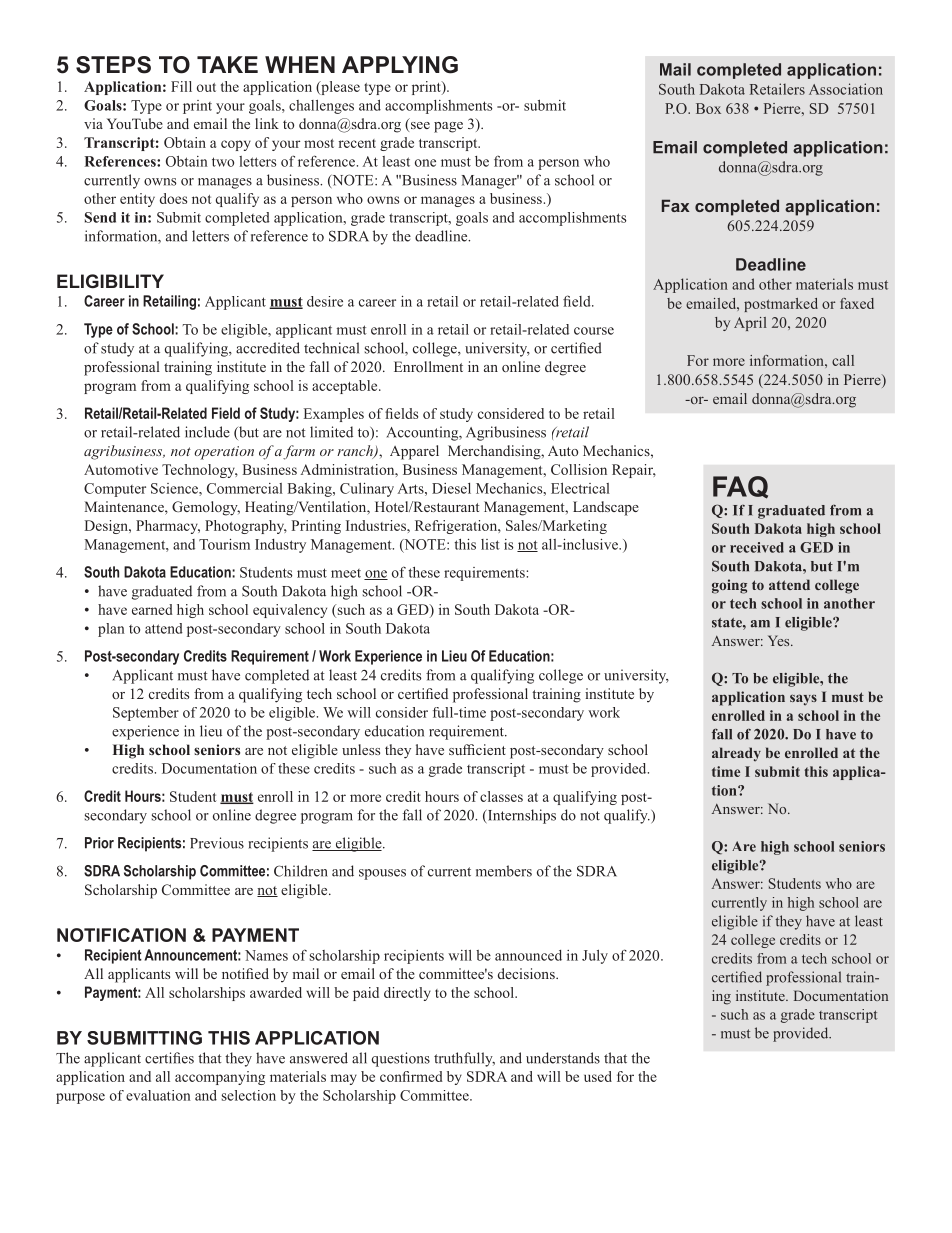 The width and height of the document is (952, 1233). What do you see at coordinates (181, 86) in the document?
I see `Fill` at bounding box center [181, 86].
